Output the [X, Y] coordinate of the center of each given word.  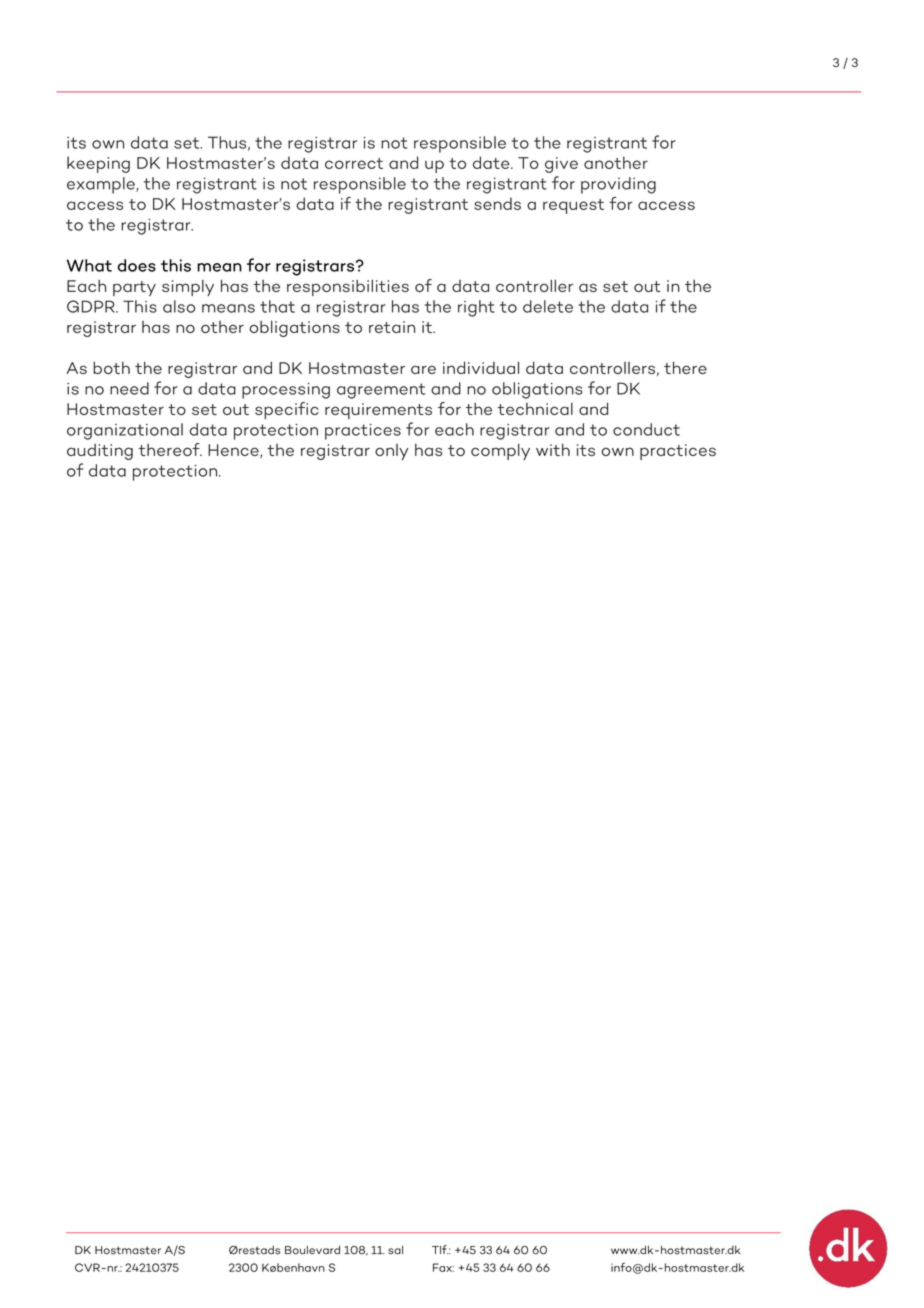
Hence [234, 451]
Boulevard [312, 1250]
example [102, 185]
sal [395, 1250]
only [391, 452]
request [573, 206]
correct [354, 163]
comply [500, 451]
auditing [100, 452]
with [553, 449]
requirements [378, 411]
